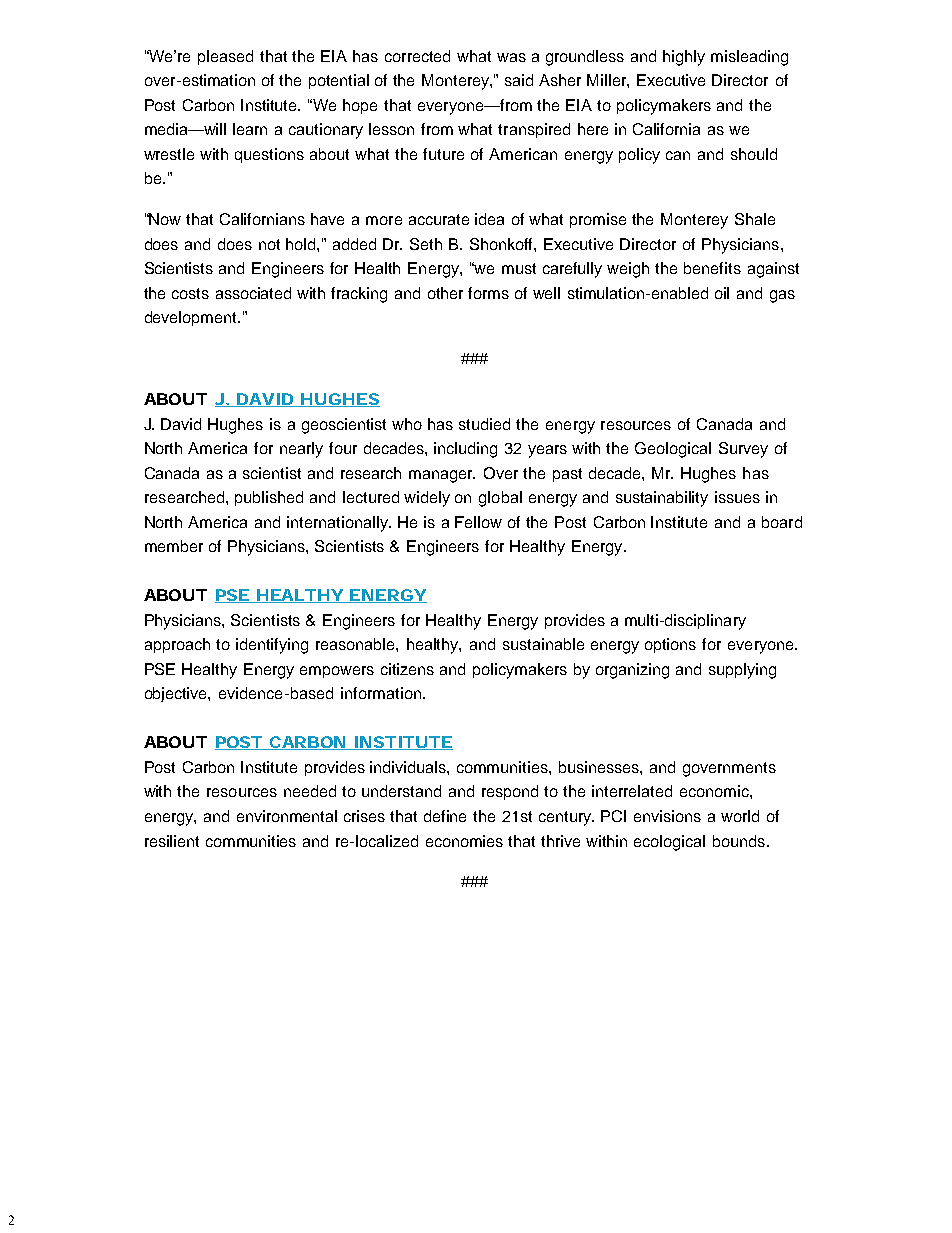 This screenshot has height=1233, width=952. What do you see at coordinates (519, 80) in the screenshot?
I see `said` at bounding box center [519, 80].
